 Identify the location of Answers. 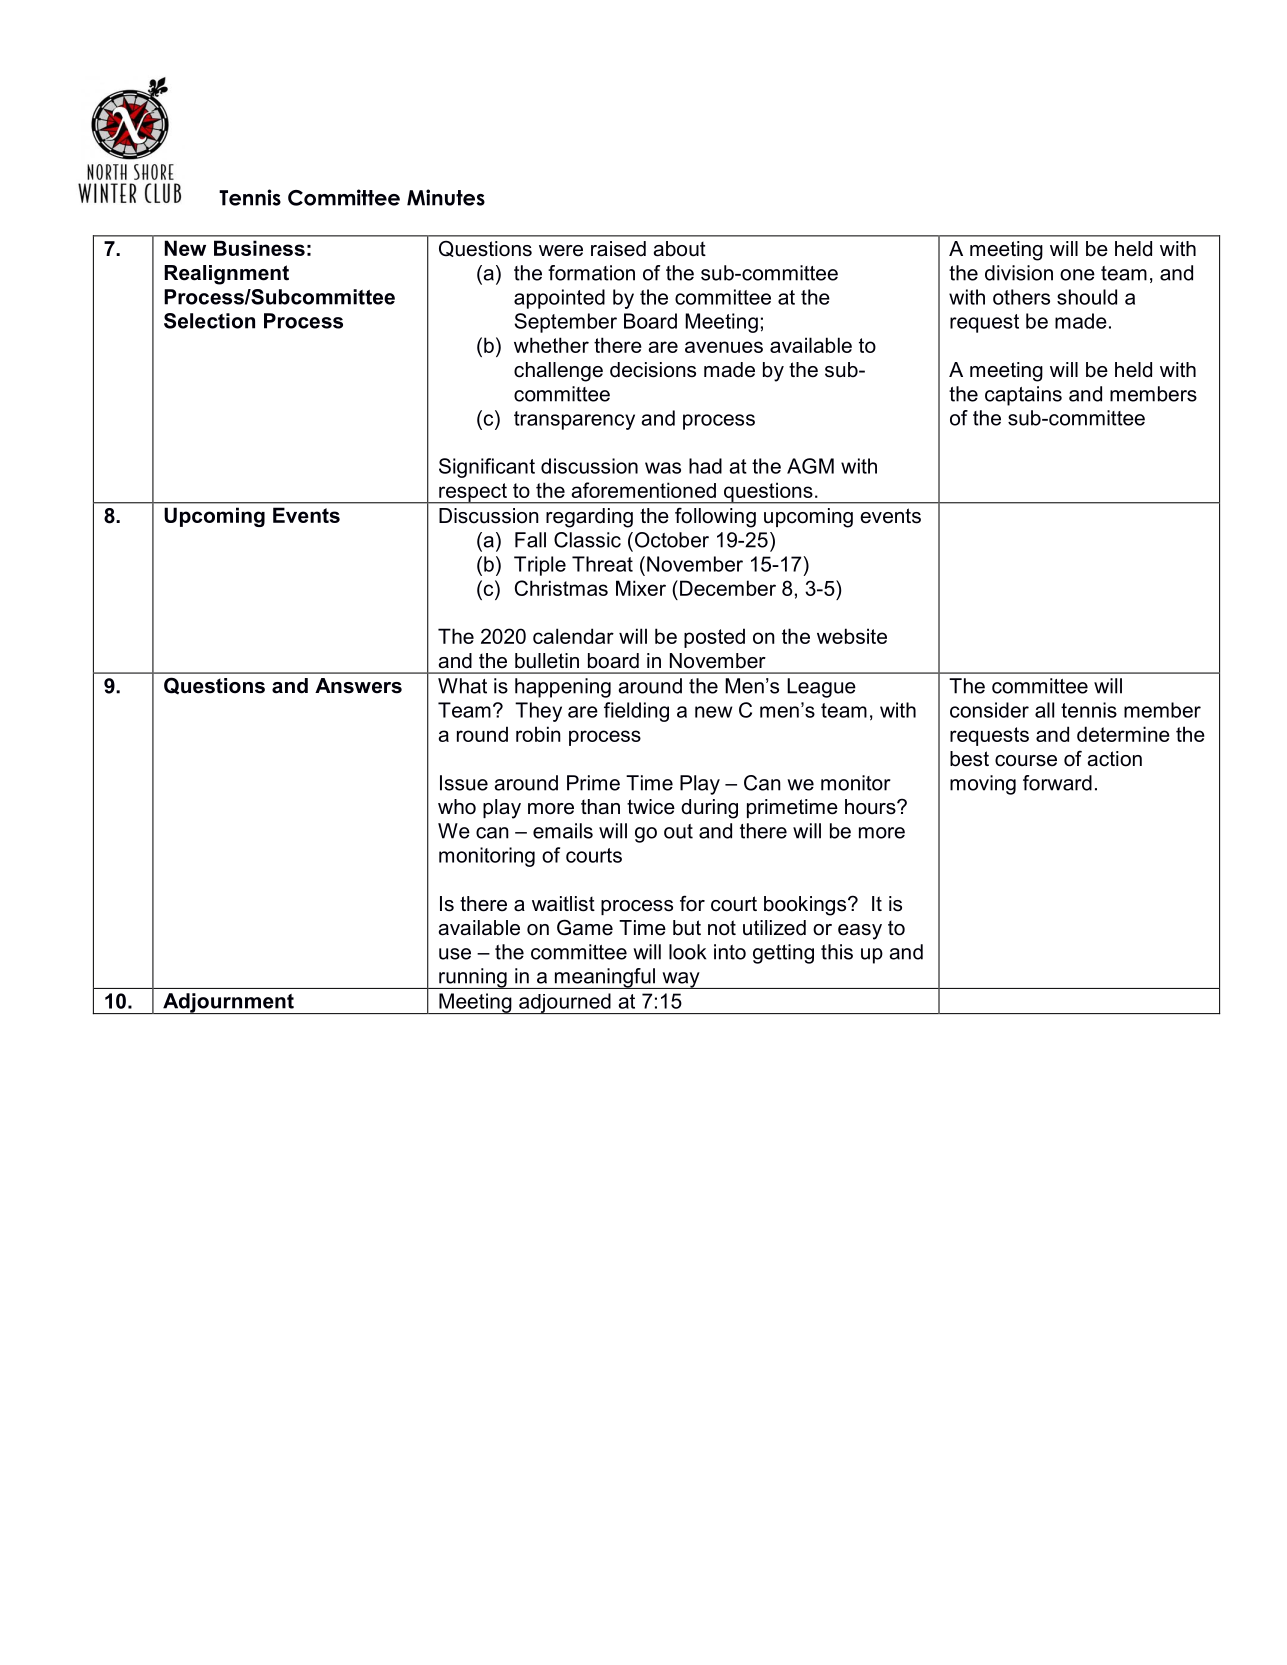
(358, 686).
